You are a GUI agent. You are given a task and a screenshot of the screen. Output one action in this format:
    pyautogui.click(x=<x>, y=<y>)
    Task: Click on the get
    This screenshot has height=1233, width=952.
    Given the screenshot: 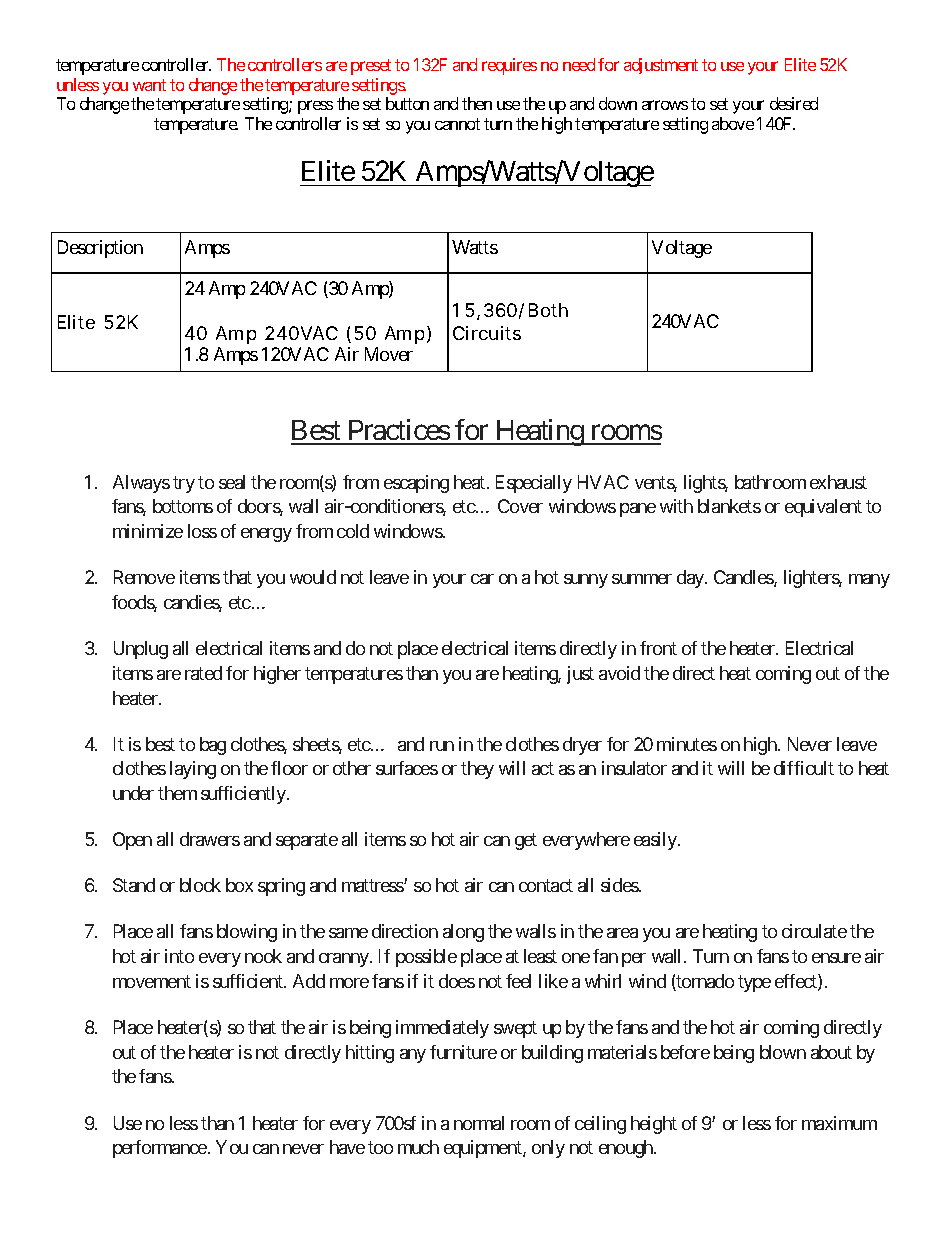 What is the action you would take?
    pyautogui.click(x=526, y=841)
